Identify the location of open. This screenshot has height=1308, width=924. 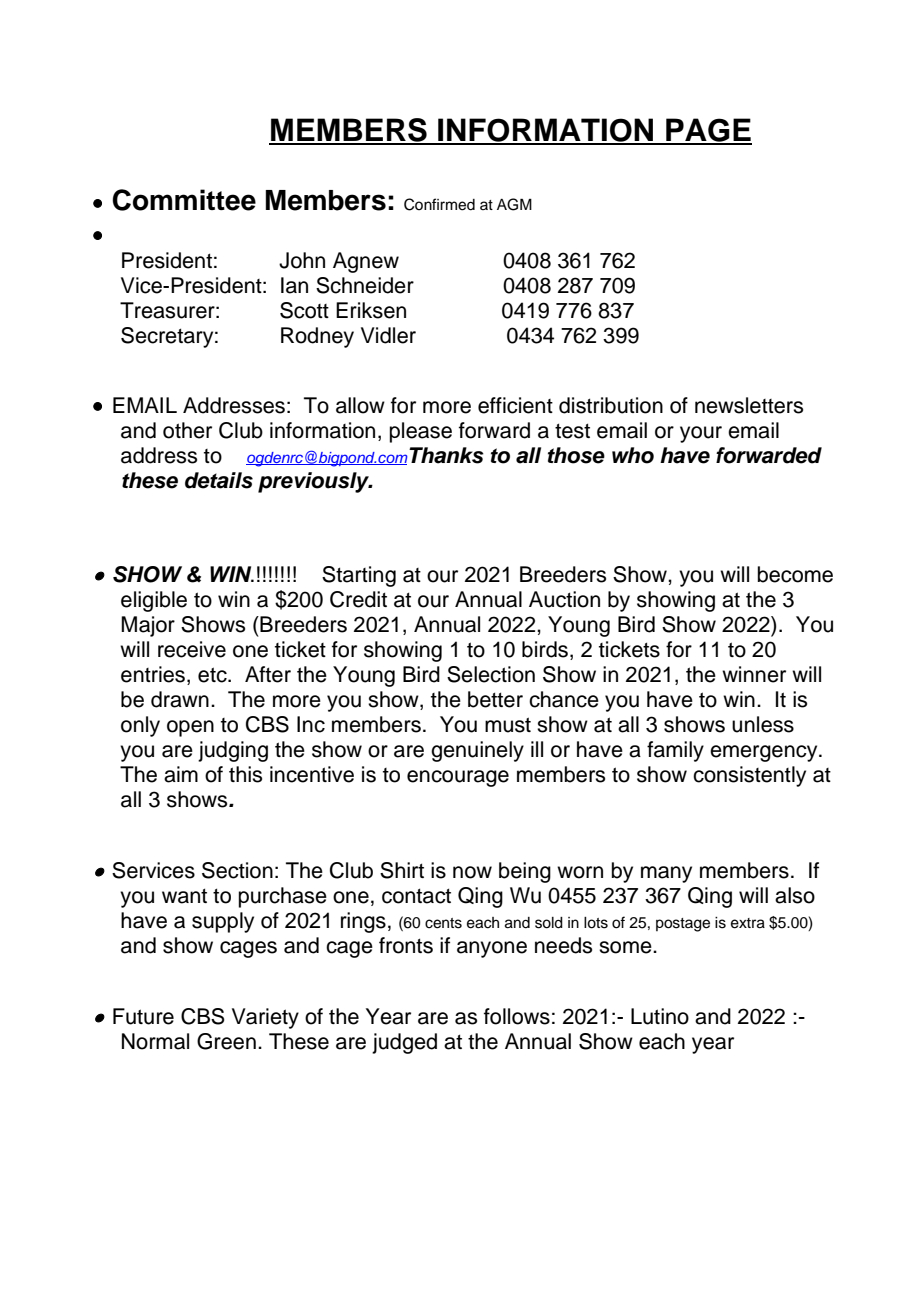
(190, 728).
